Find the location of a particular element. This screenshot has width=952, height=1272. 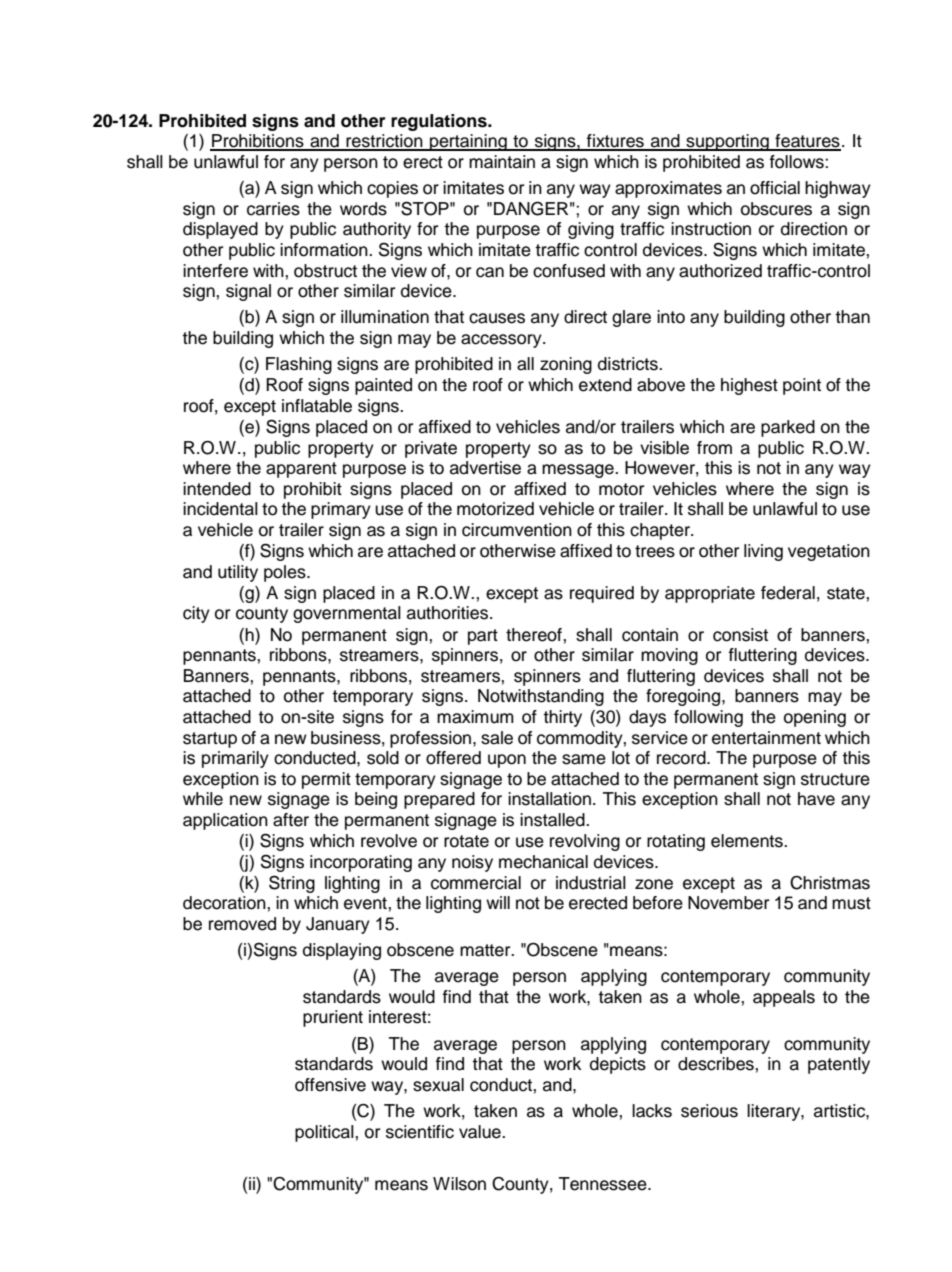

political is located at coordinates (325, 1133).
